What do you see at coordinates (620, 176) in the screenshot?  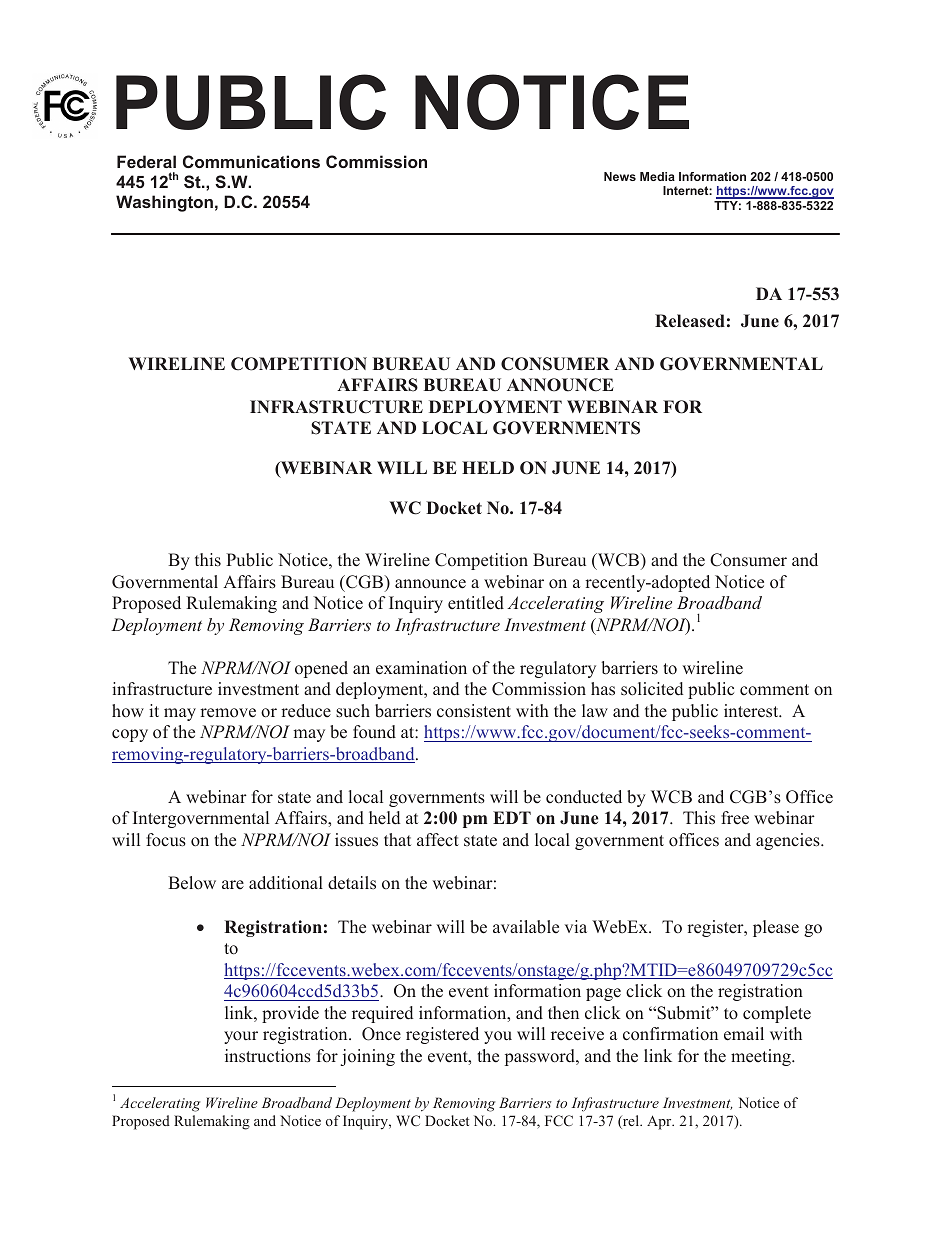 I see `News` at bounding box center [620, 176].
